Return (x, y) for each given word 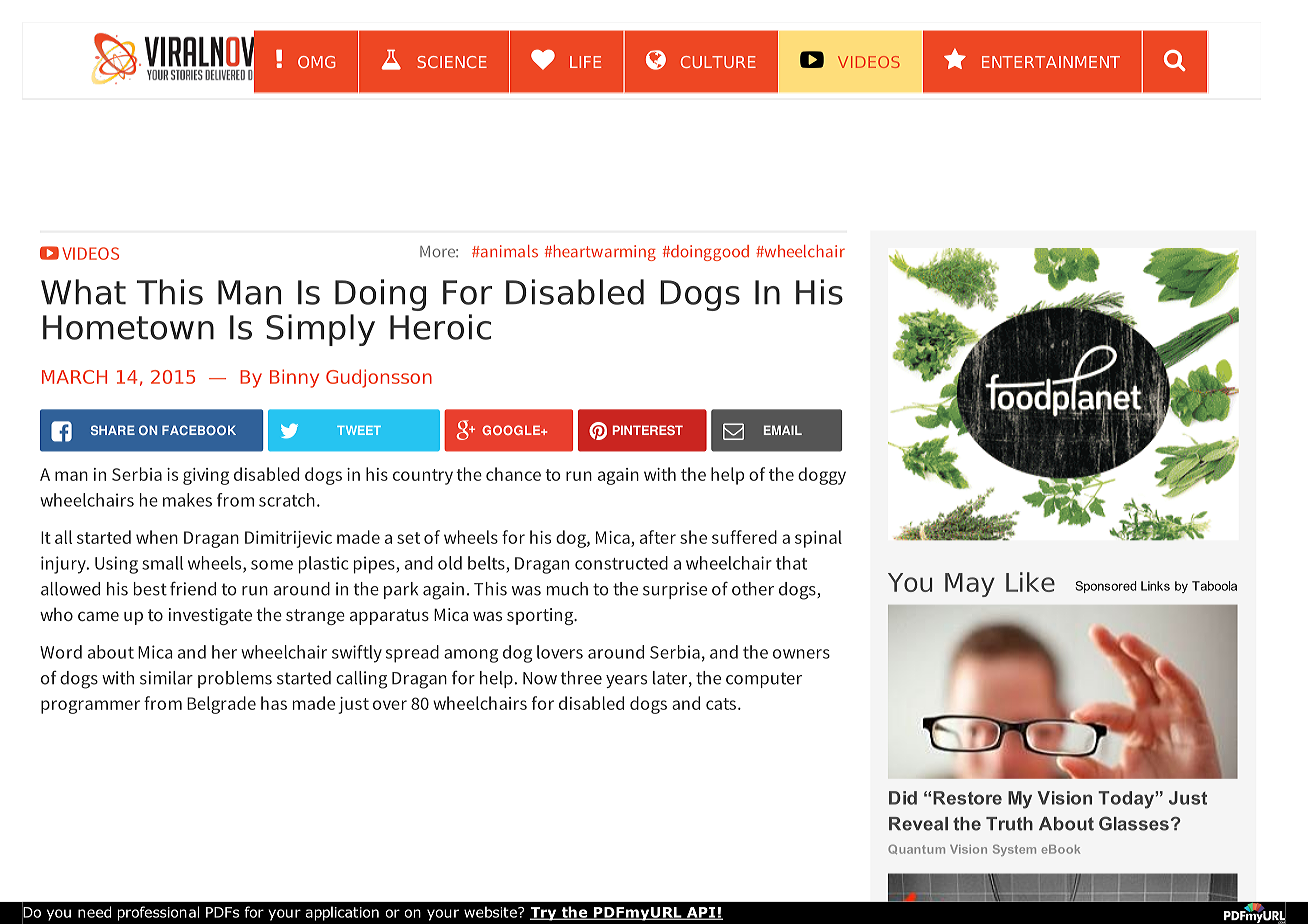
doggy (822, 476)
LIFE (585, 62)
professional (158, 913)
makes (187, 500)
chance (513, 474)
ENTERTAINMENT (1051, 62)
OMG (317, 62)
